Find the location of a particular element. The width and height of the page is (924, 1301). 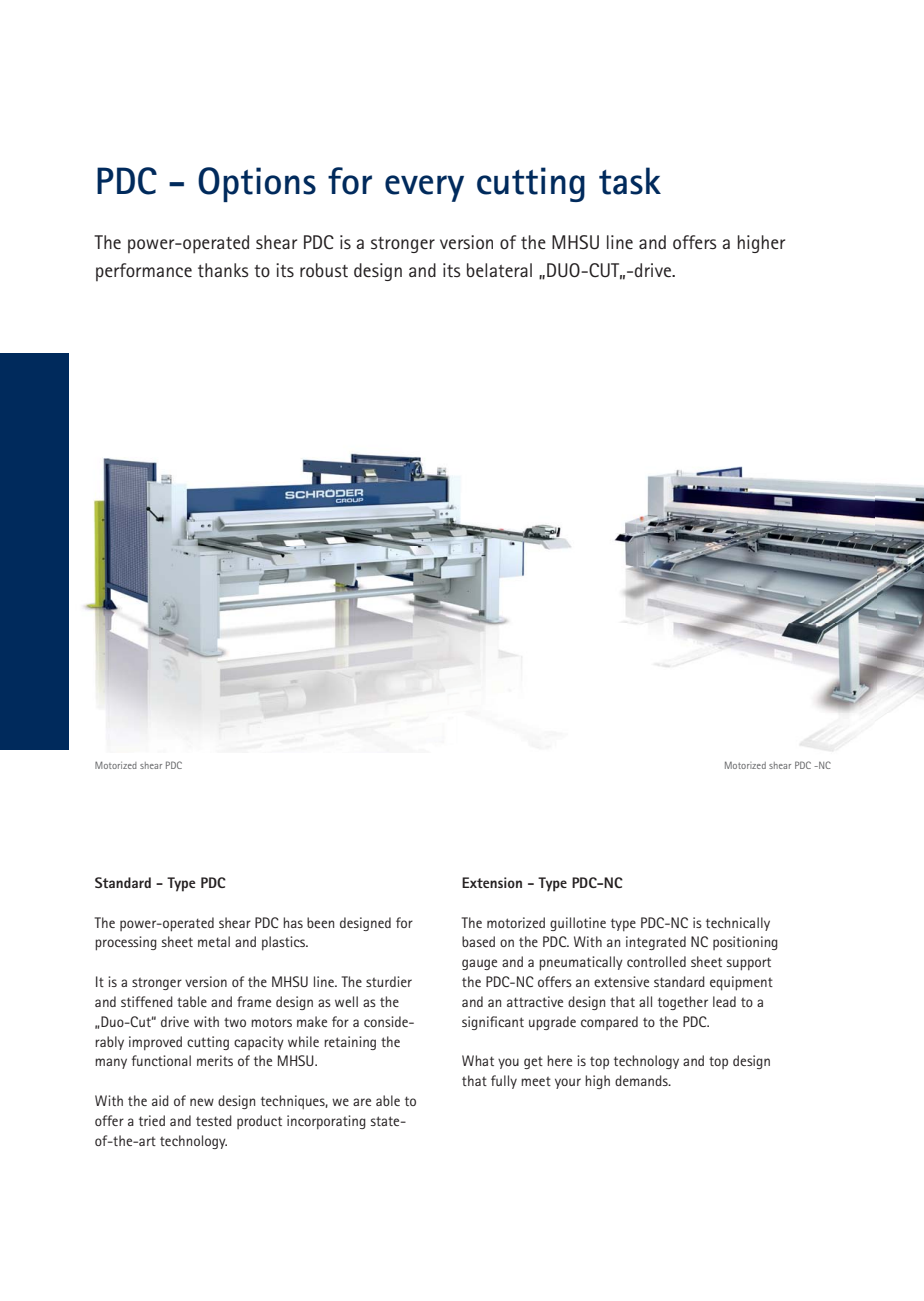

robust is located at coordinates (324, 270).
